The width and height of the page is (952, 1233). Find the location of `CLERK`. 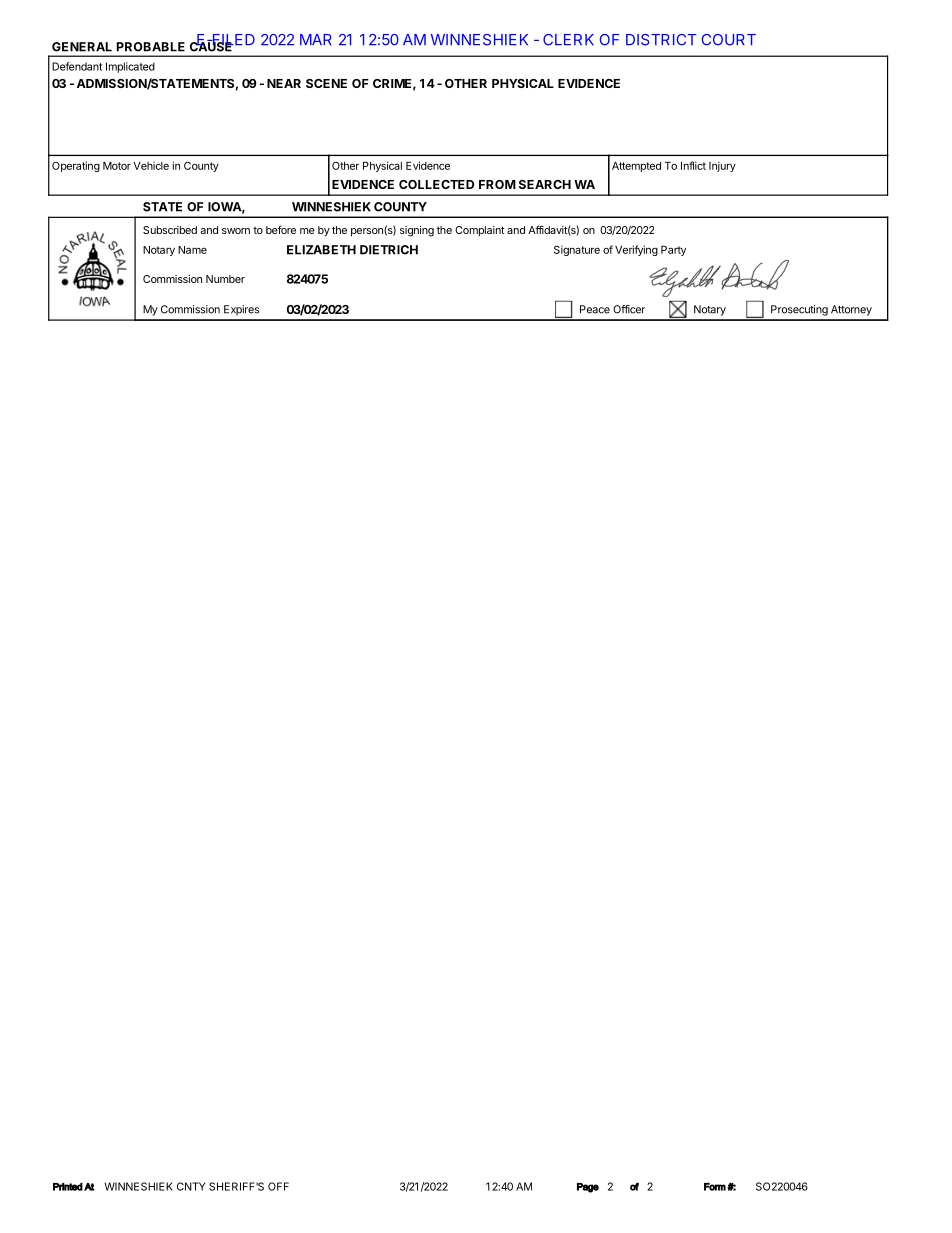

CLERK is located at coordinates (568, 40).
